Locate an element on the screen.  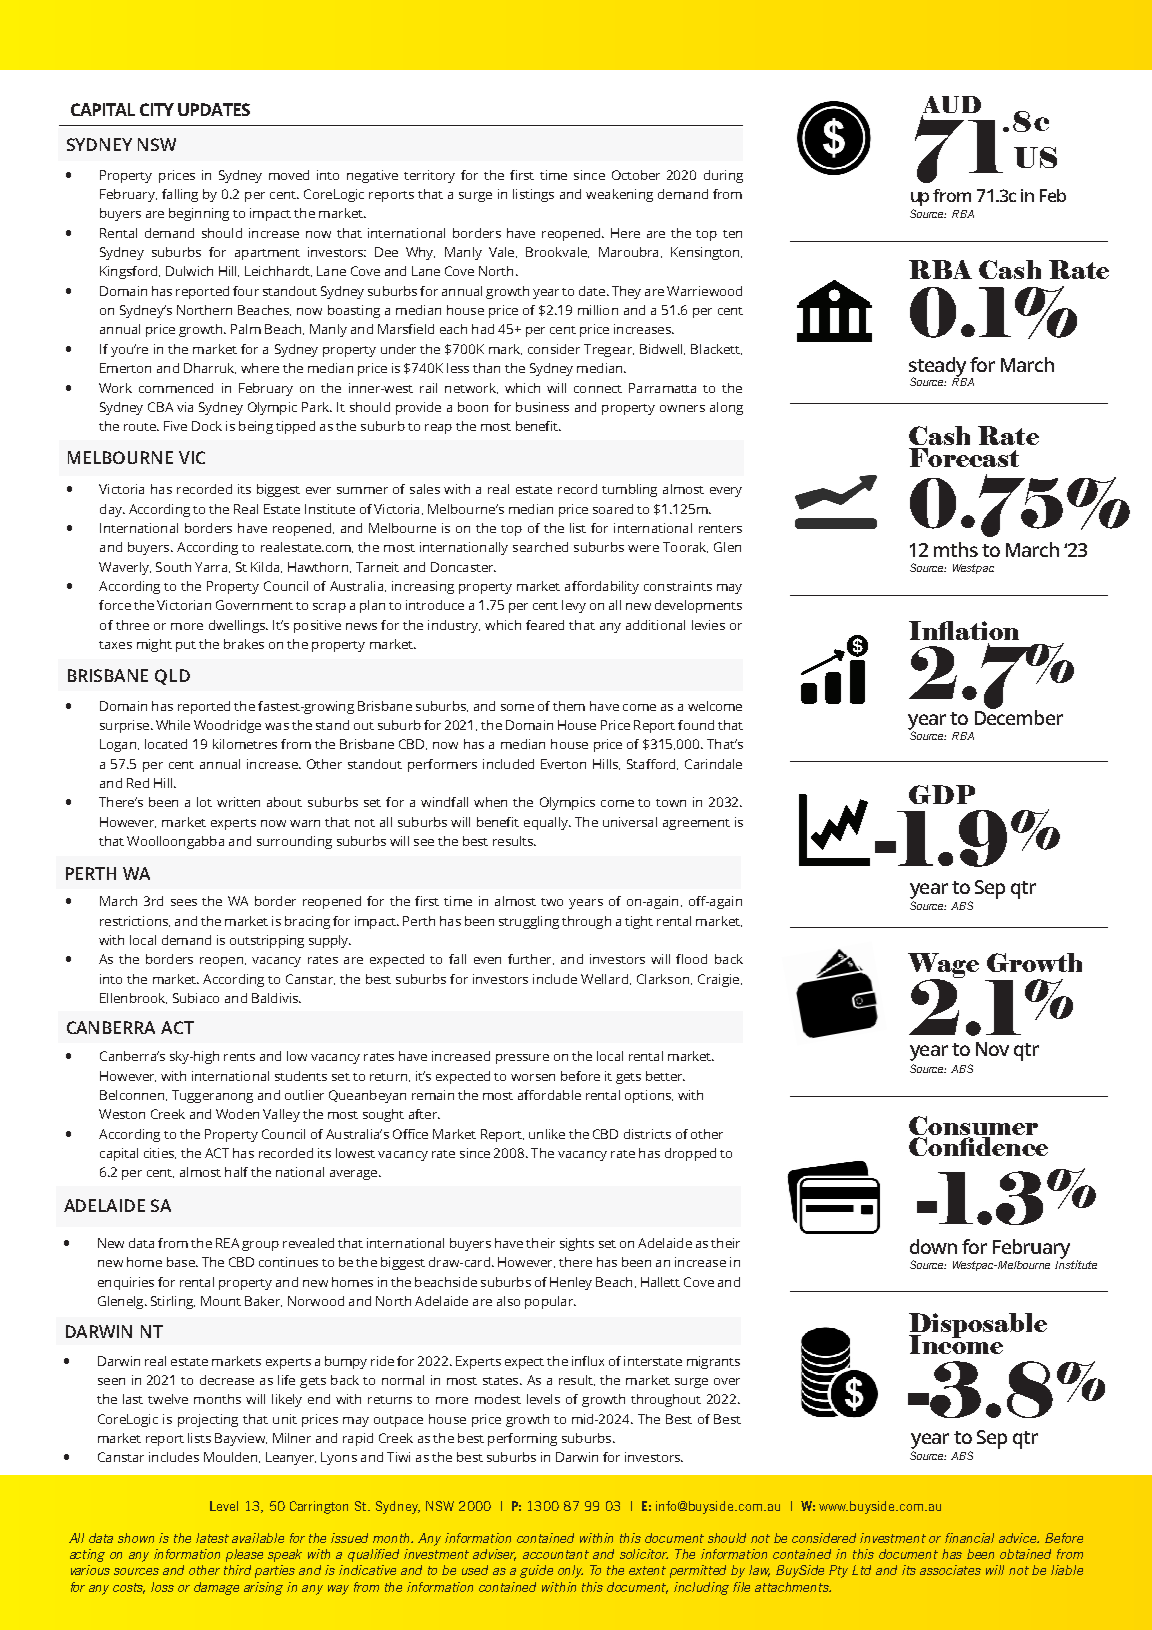
AUD is located at coordinates (951, 106).
